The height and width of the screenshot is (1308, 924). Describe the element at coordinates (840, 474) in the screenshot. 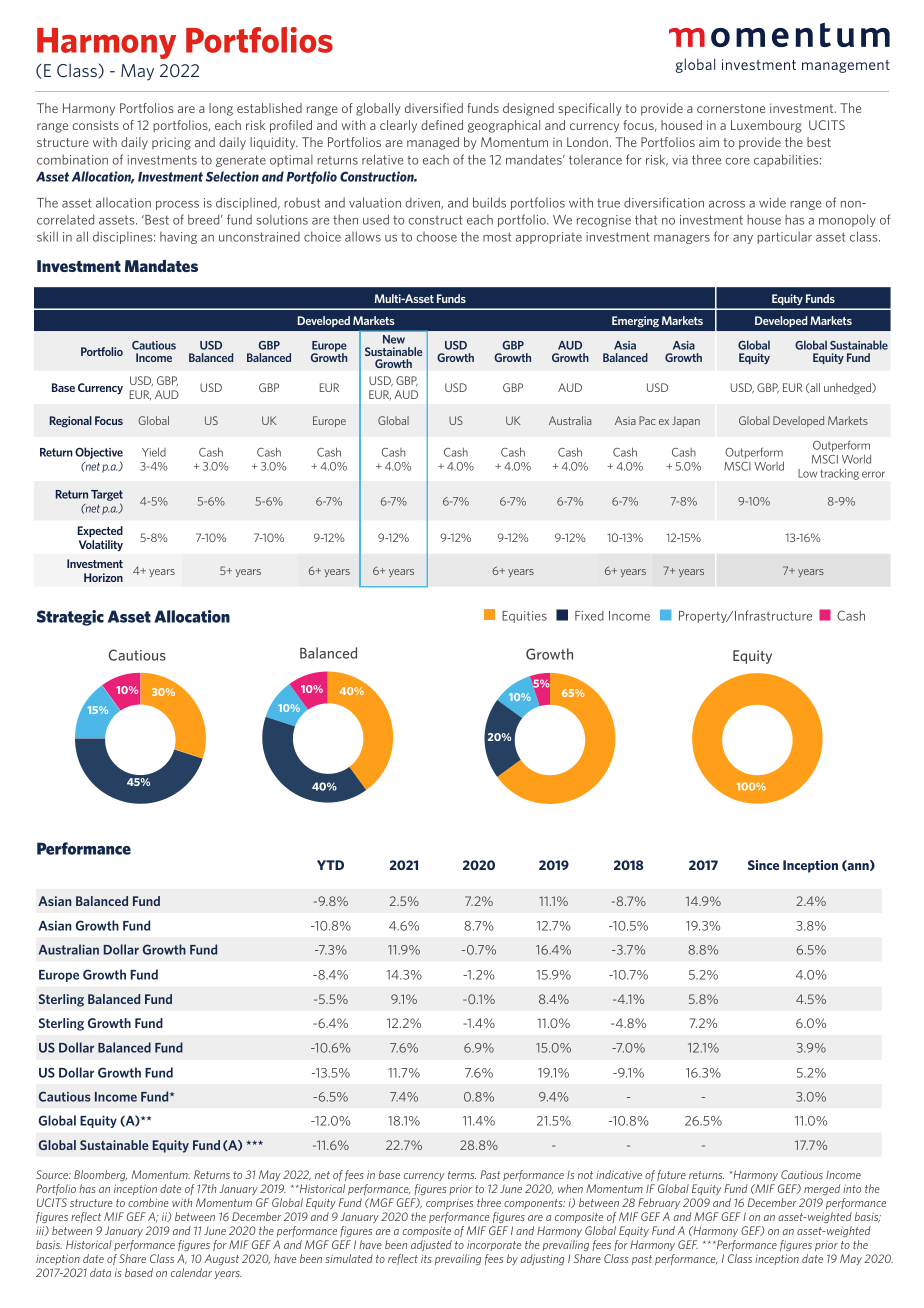

I see `tracking` at that location.
